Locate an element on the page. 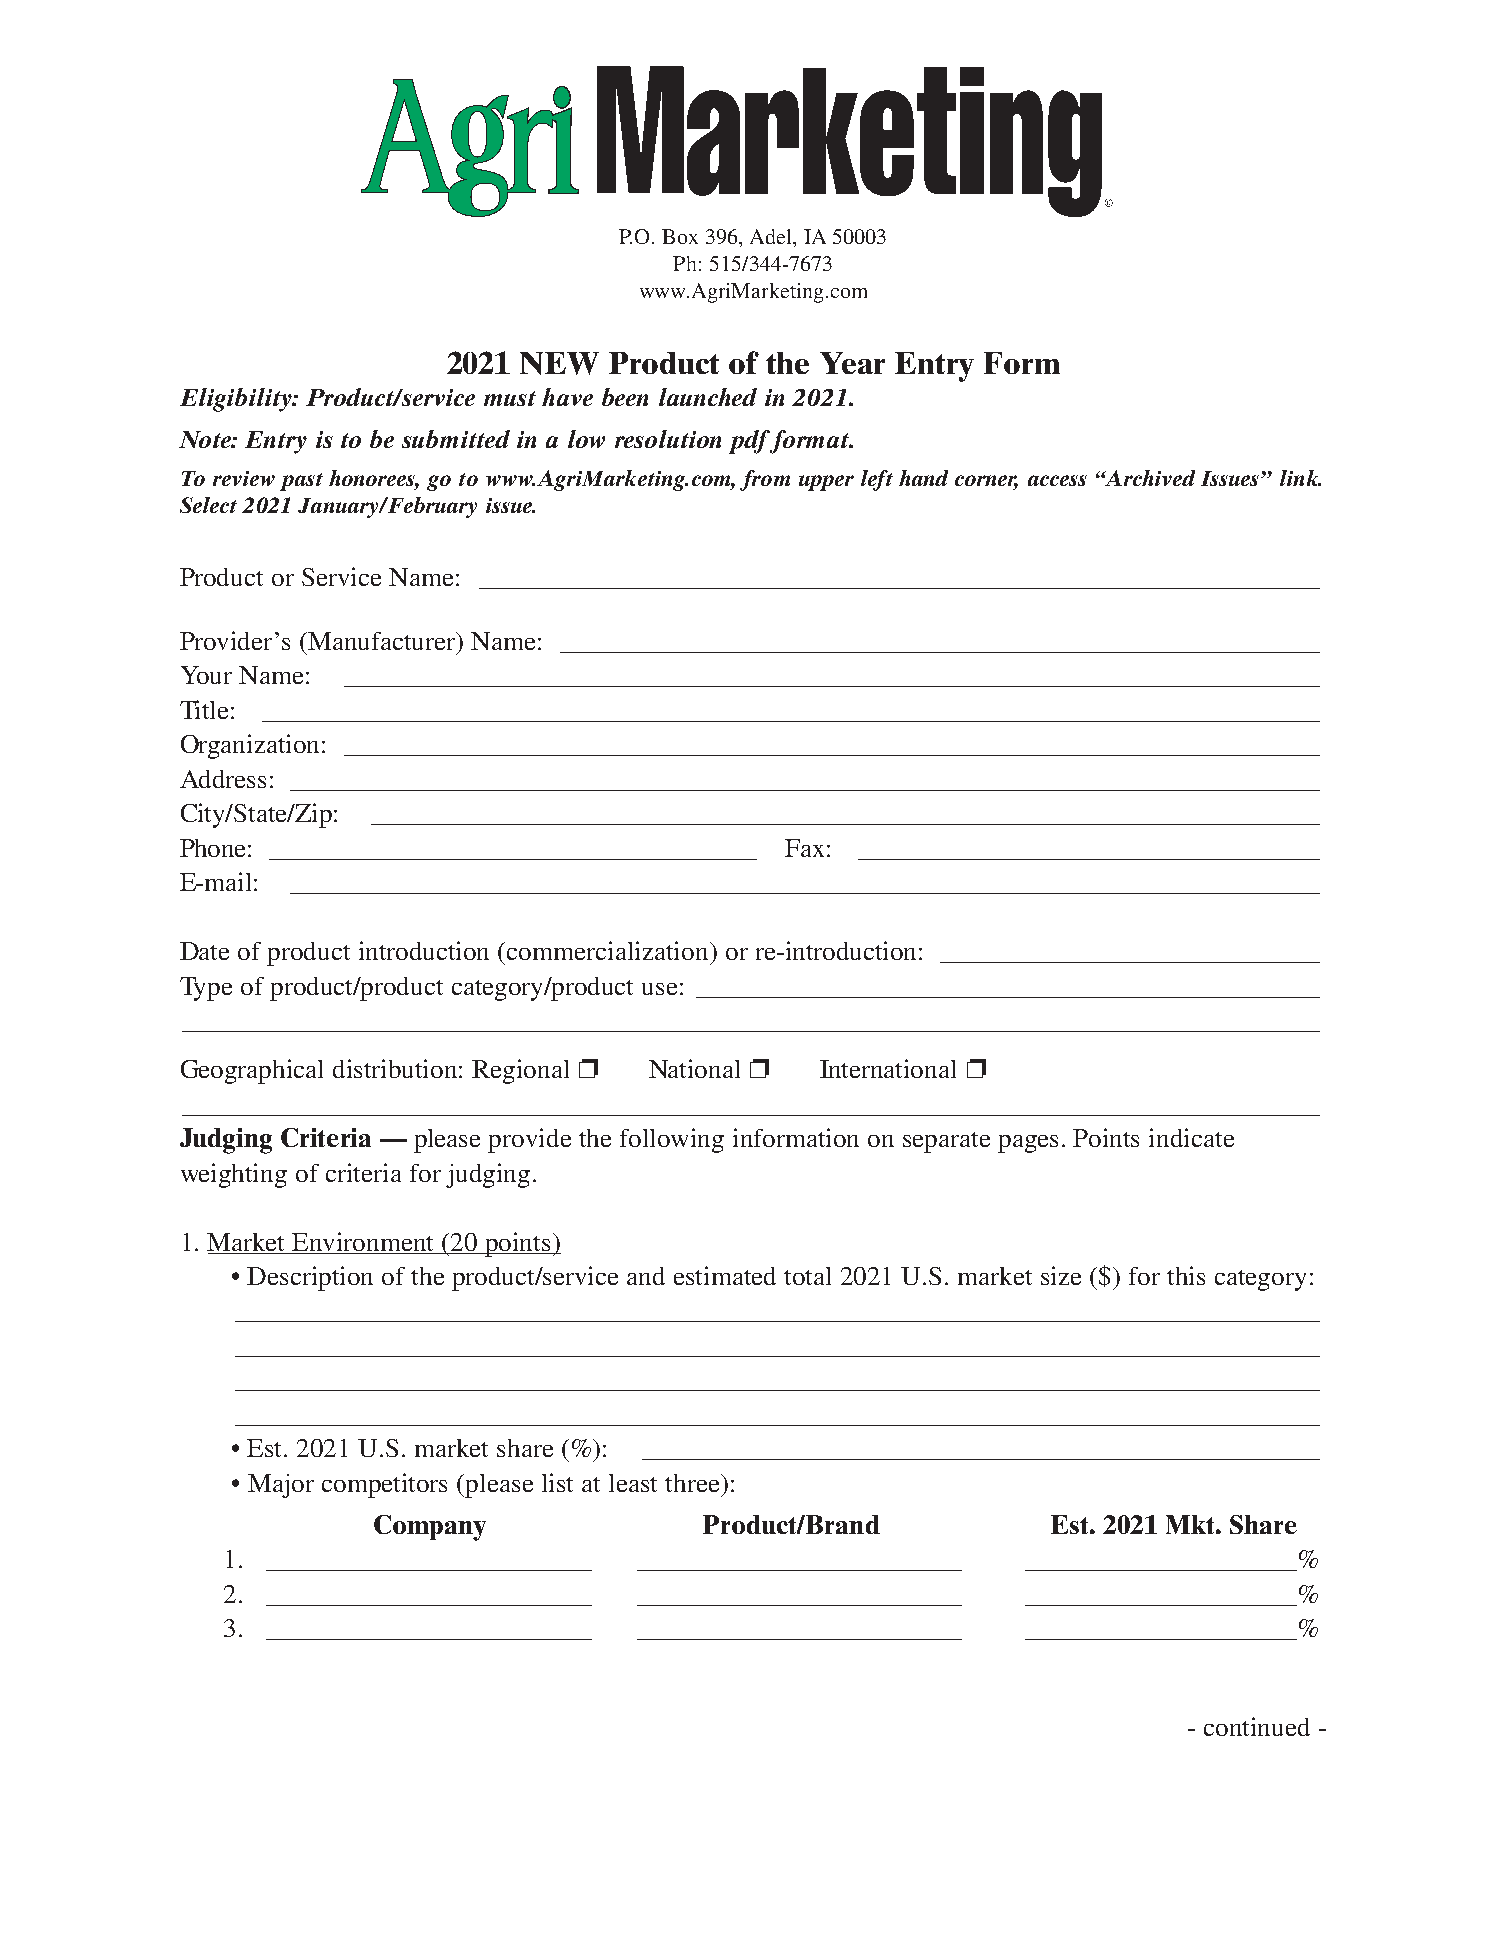 The width and height of the page is (1507, 1950). must is located at coordinates (510, 398).
